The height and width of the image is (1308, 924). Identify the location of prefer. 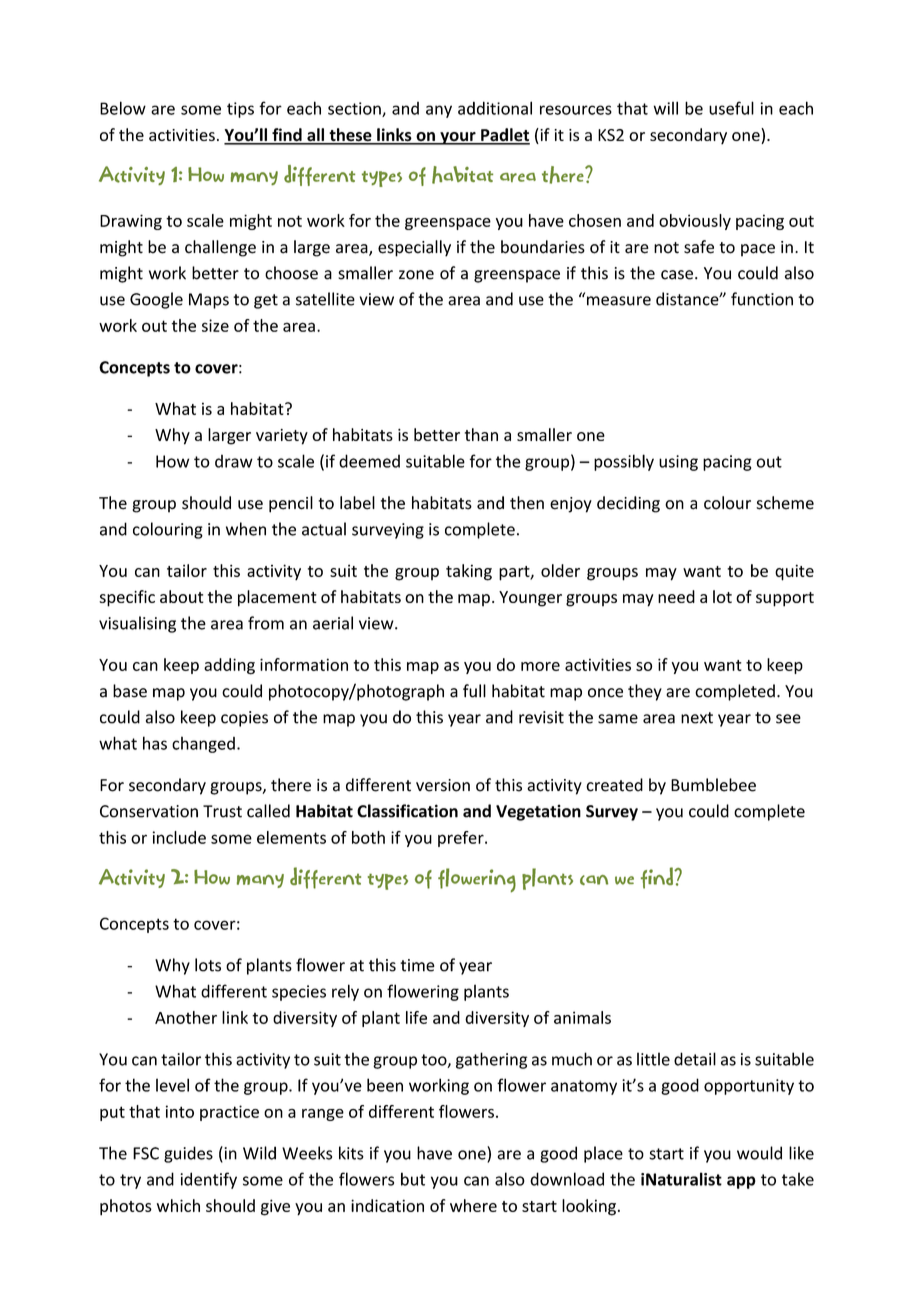
(462, 839).
